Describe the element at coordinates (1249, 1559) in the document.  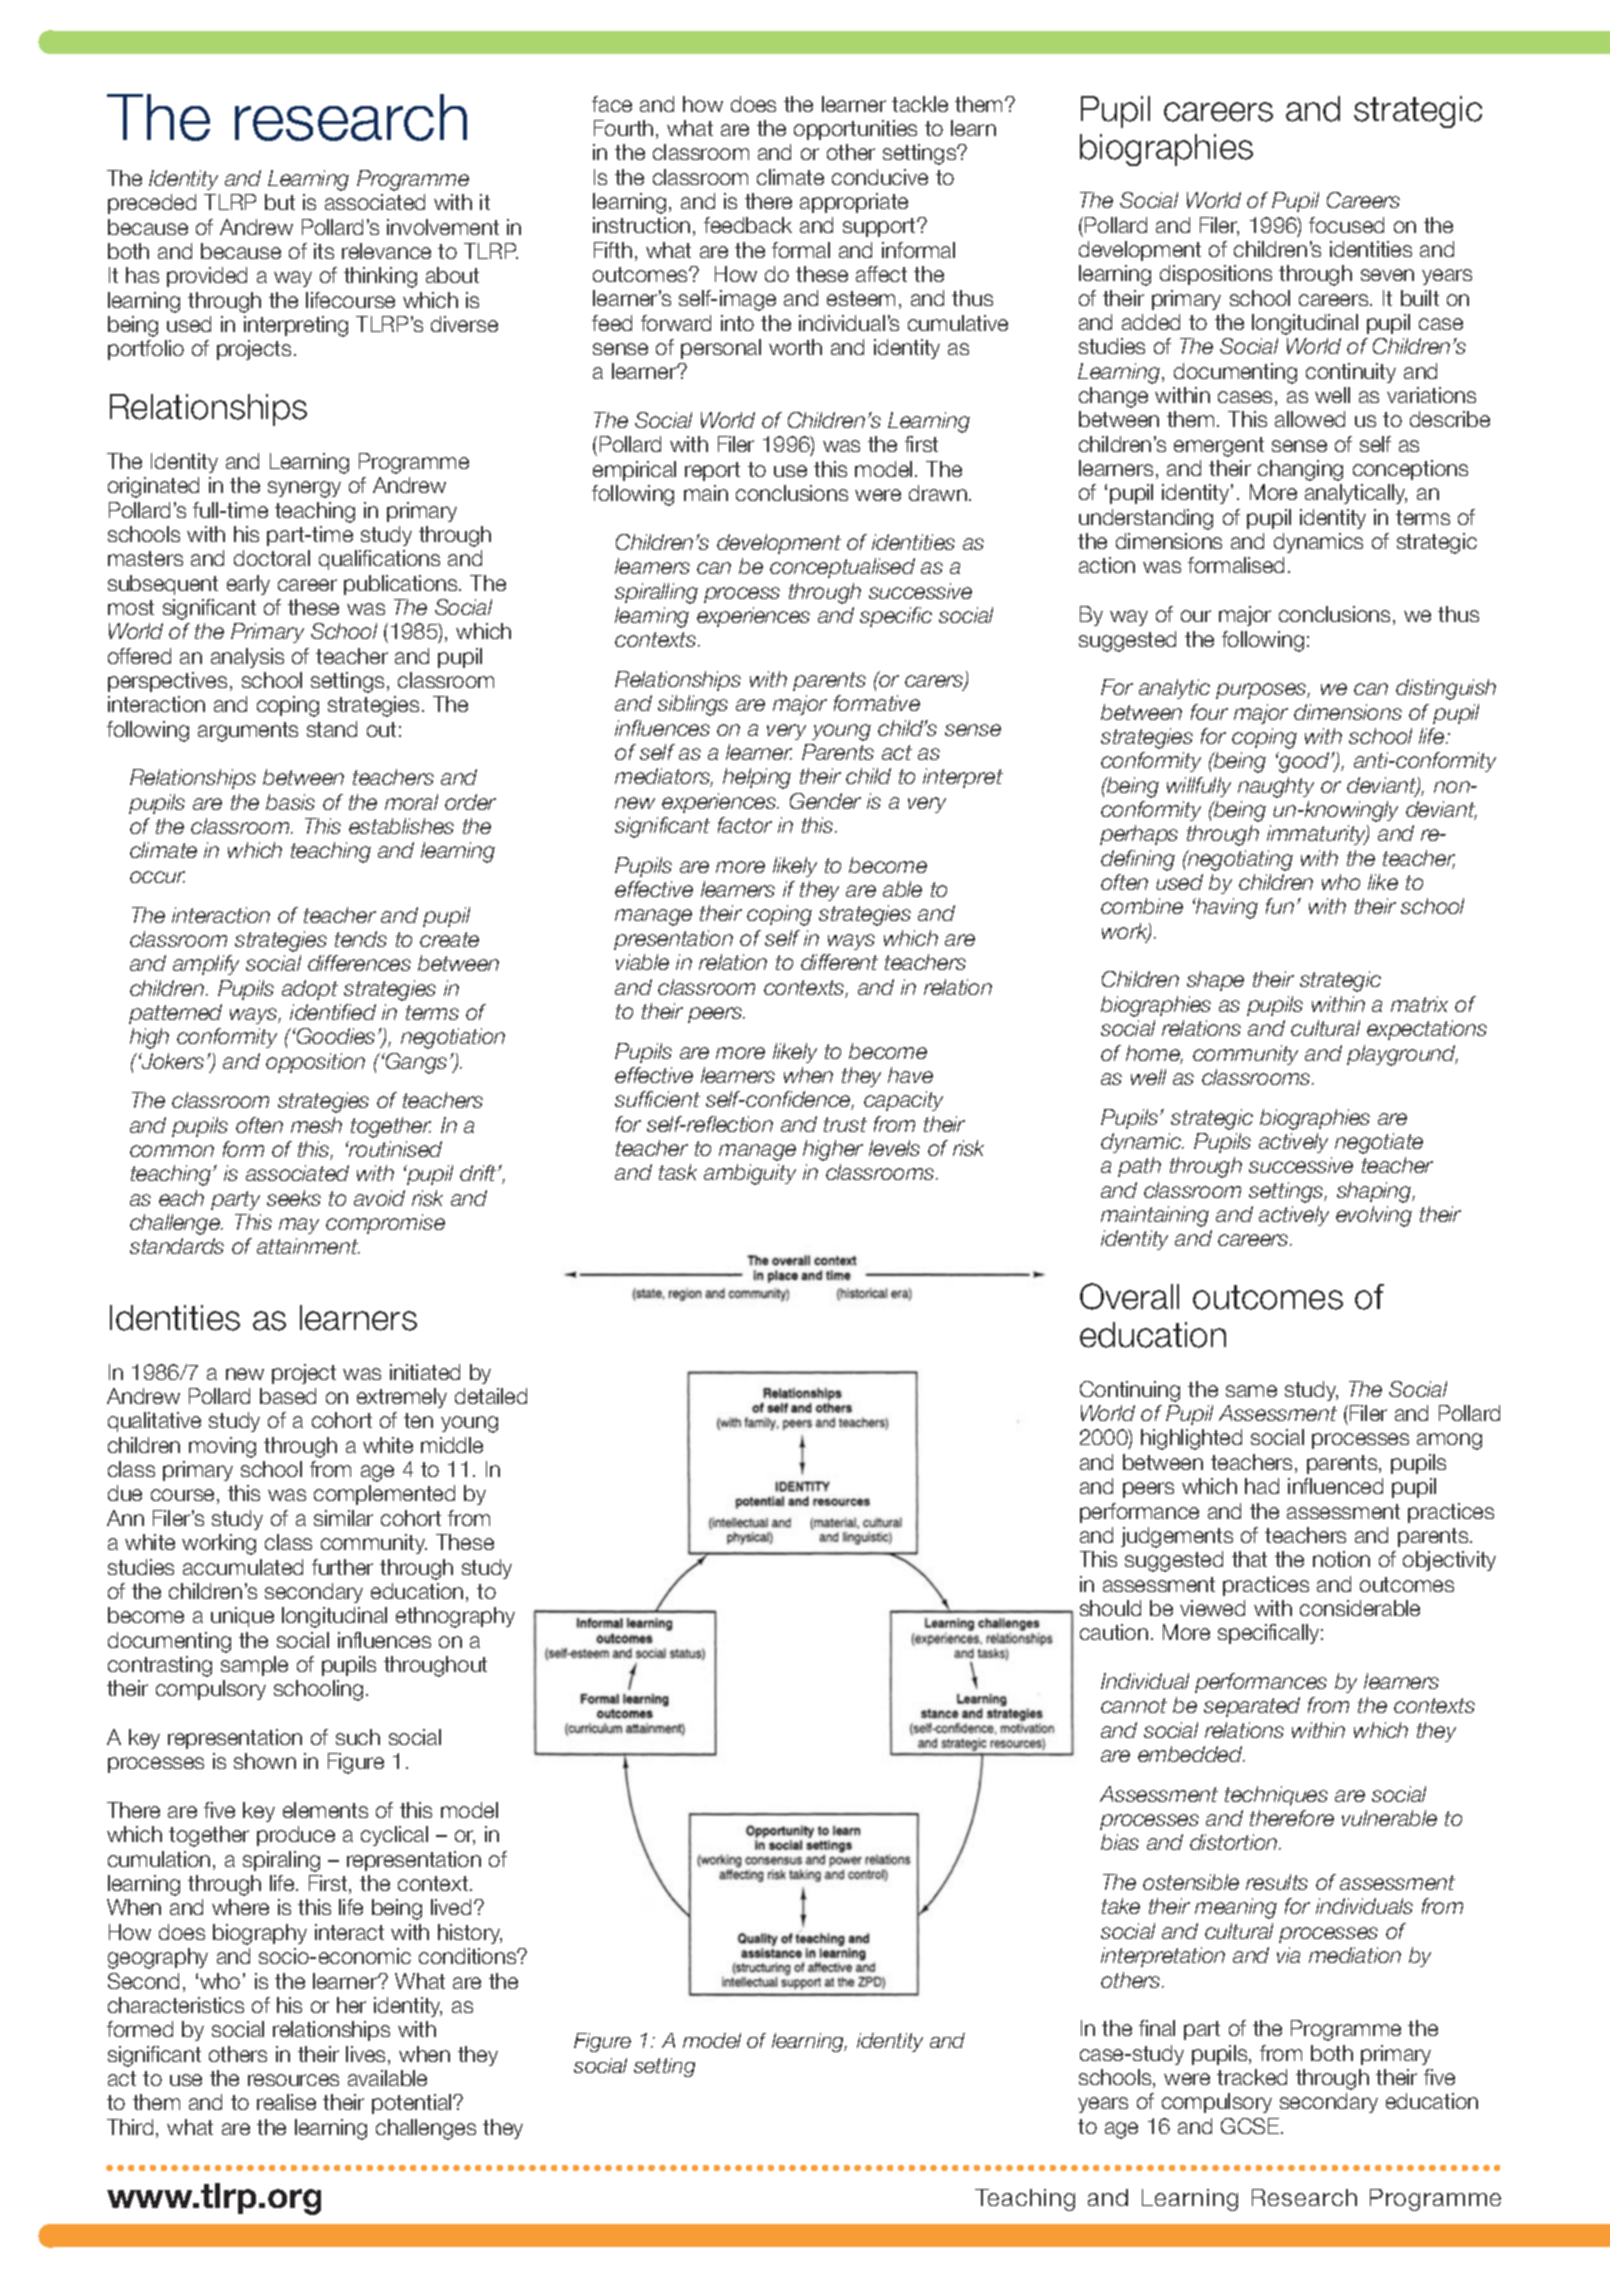
I see `that` at that location.
